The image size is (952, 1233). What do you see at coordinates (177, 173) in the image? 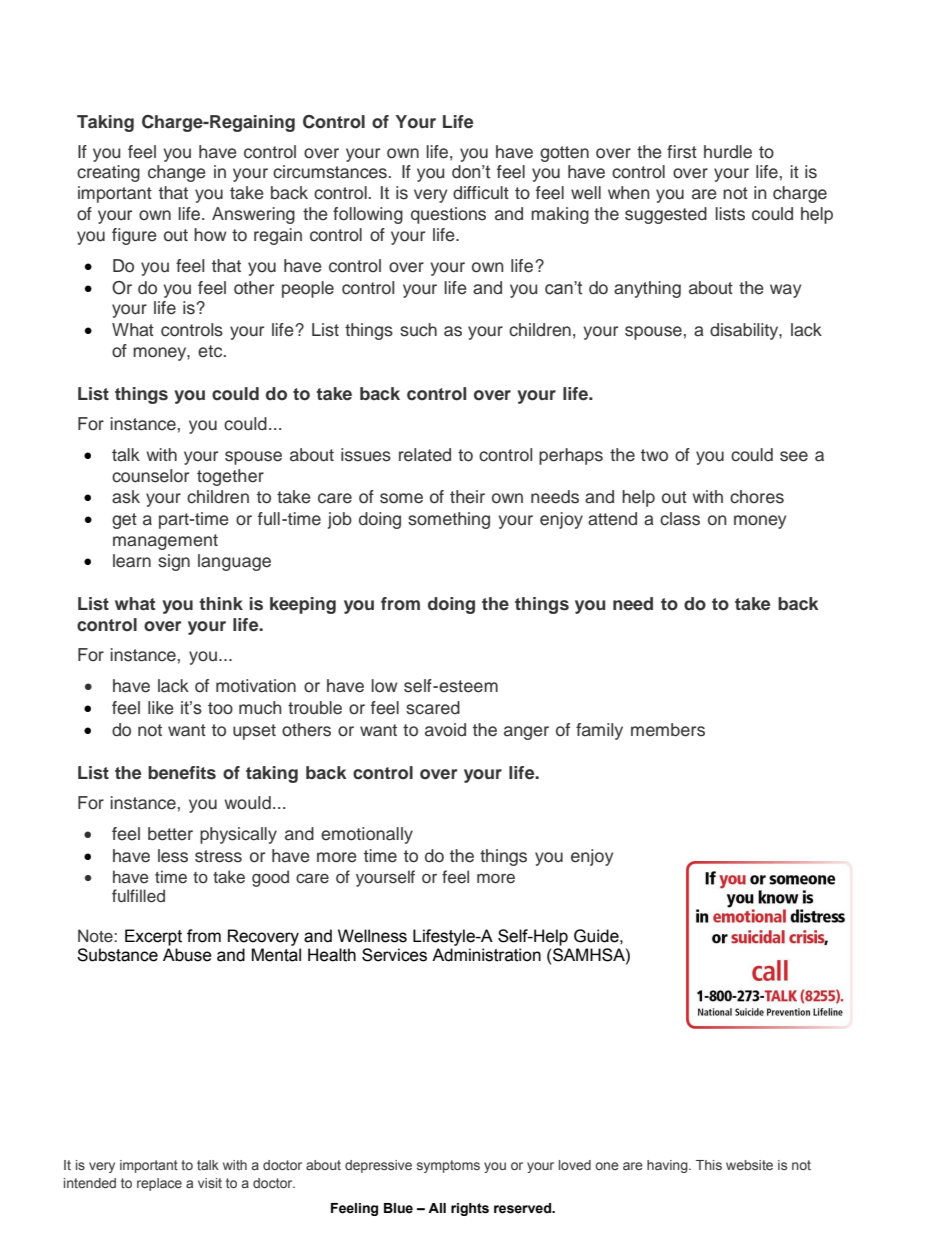
I see `change` at bounding box center [177, 173].
